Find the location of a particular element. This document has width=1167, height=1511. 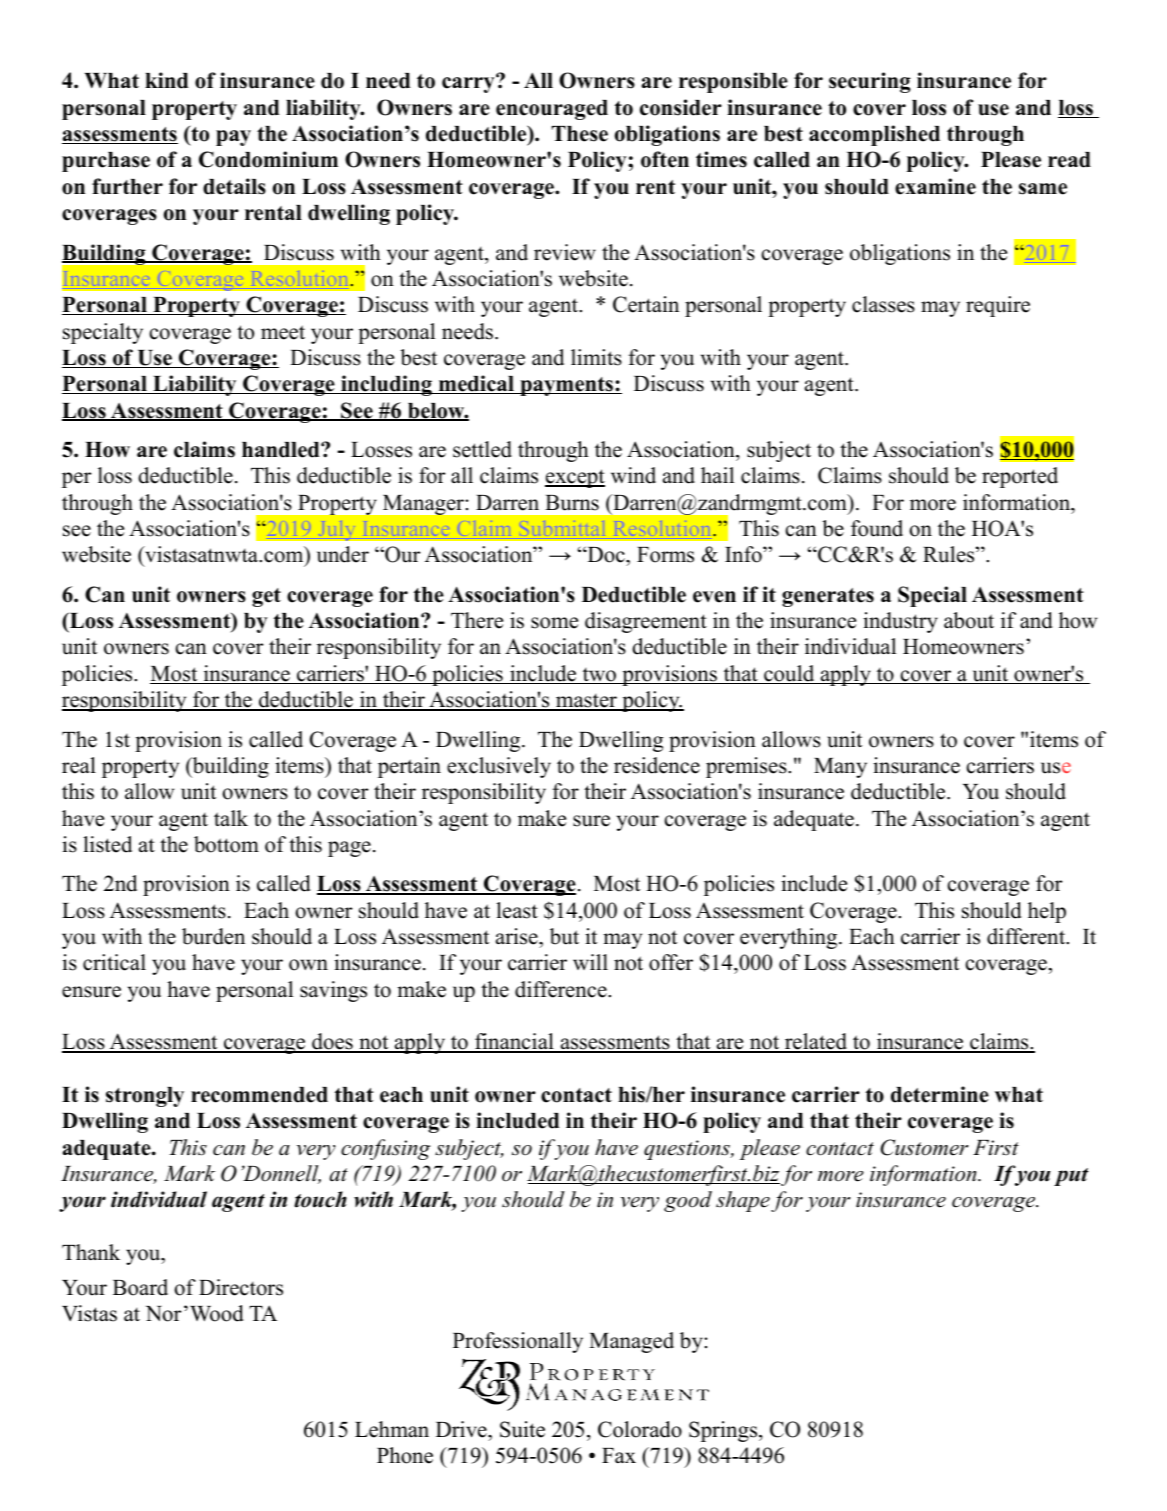

talk is located at coordinates (231, 818).
